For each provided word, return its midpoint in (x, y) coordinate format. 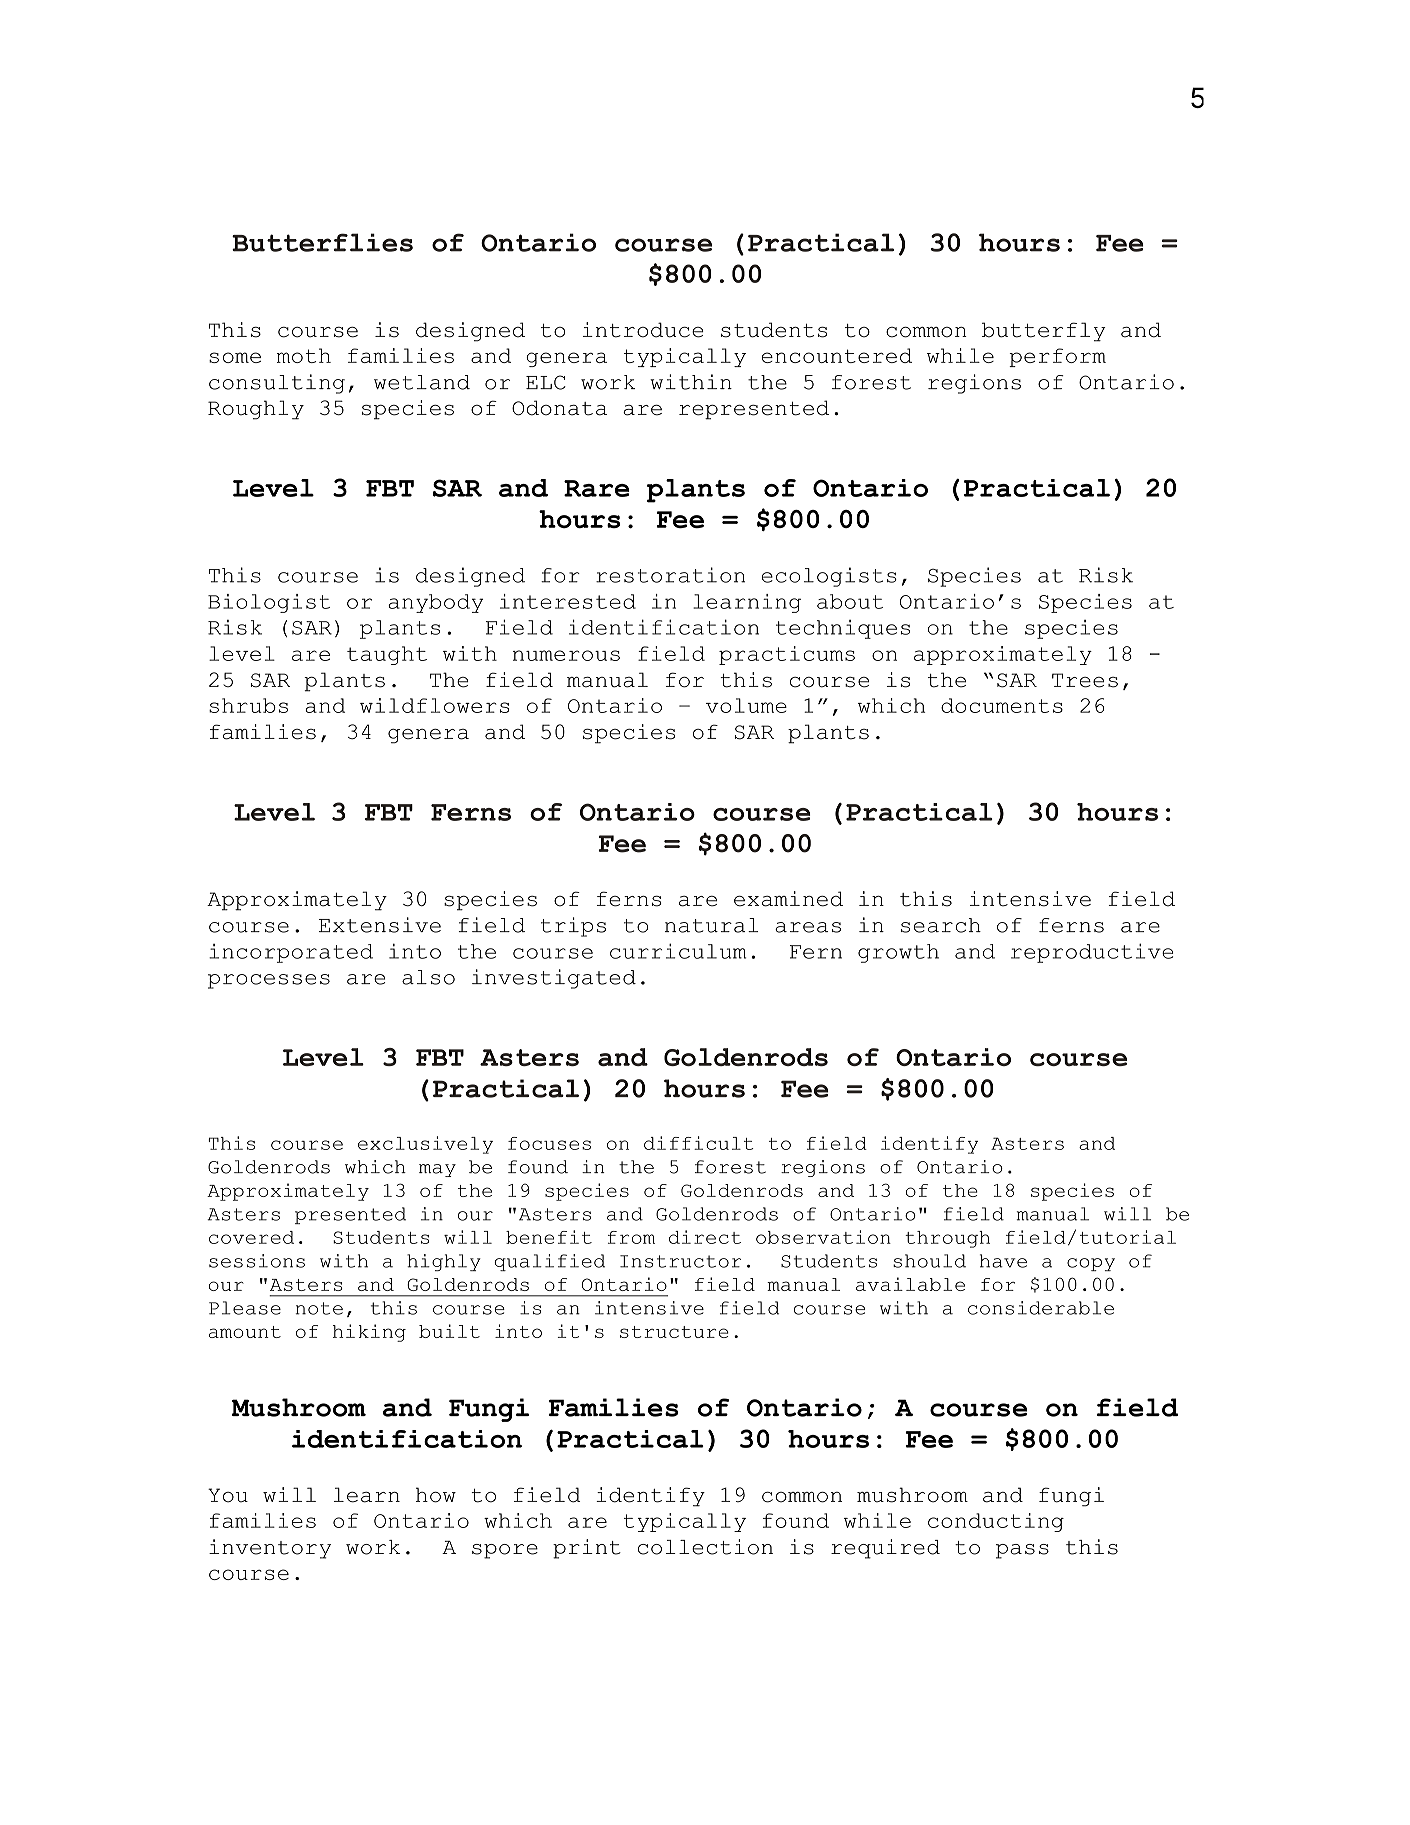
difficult (698, 1143)
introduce (643, 330)
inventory (270, 1549)
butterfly (1044, 332)
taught (387, 655)
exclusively (425, 1145)
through (947, 1239)
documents (1002, 705)
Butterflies (322, 242)
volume (746, 705)
